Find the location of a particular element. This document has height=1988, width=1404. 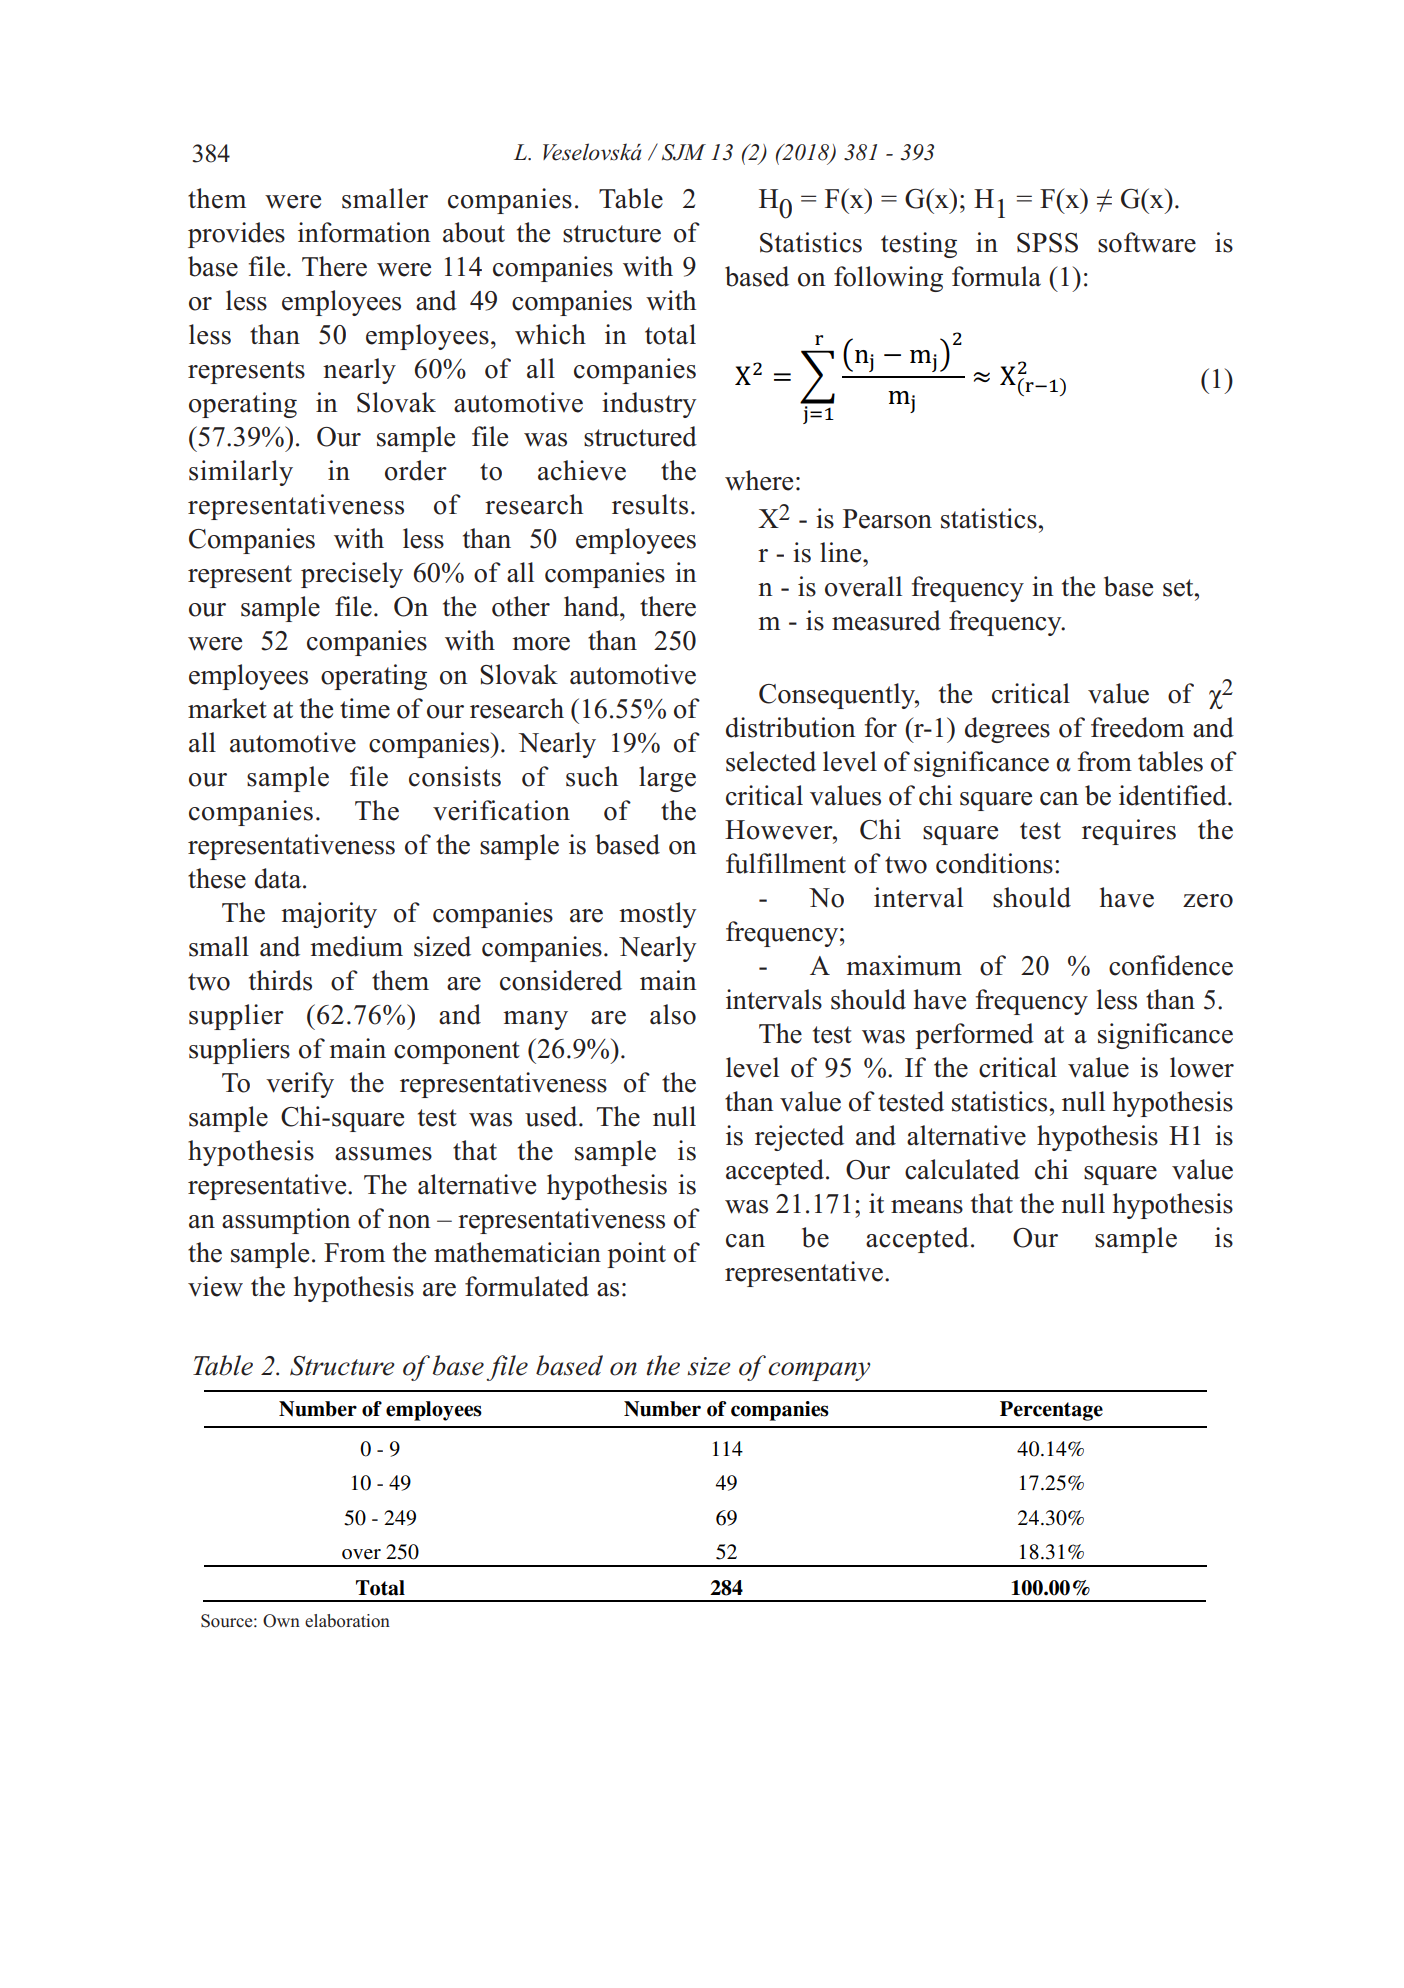

distribution is located at coordinates (791, 727).
